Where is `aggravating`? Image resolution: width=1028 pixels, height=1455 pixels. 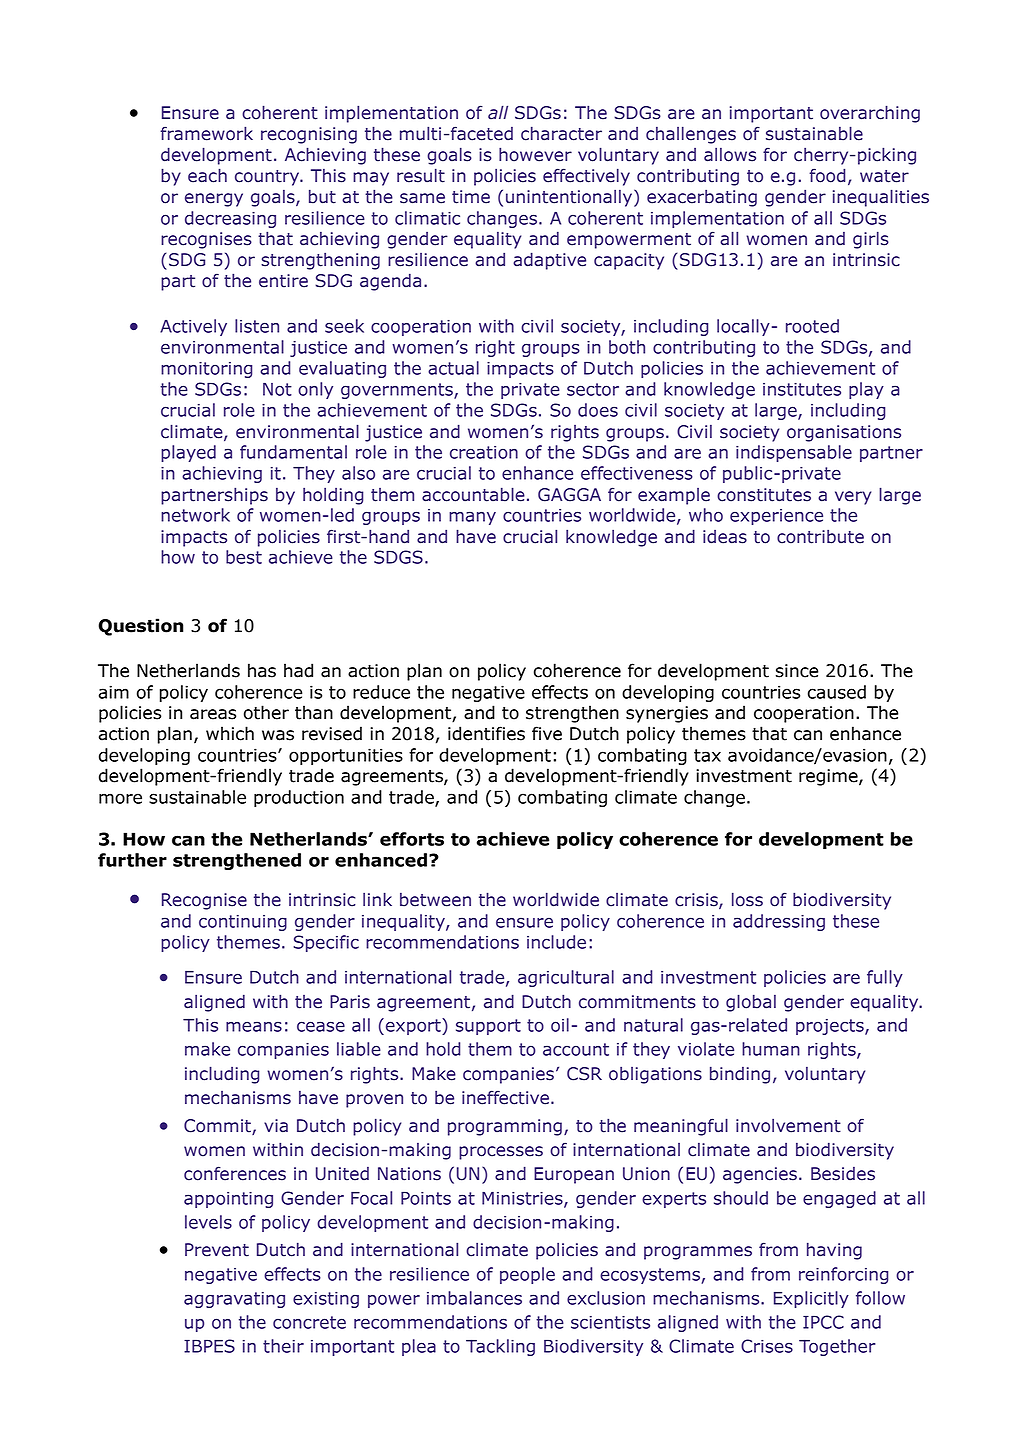
aggravating is located at coordinates (234, 1300).
